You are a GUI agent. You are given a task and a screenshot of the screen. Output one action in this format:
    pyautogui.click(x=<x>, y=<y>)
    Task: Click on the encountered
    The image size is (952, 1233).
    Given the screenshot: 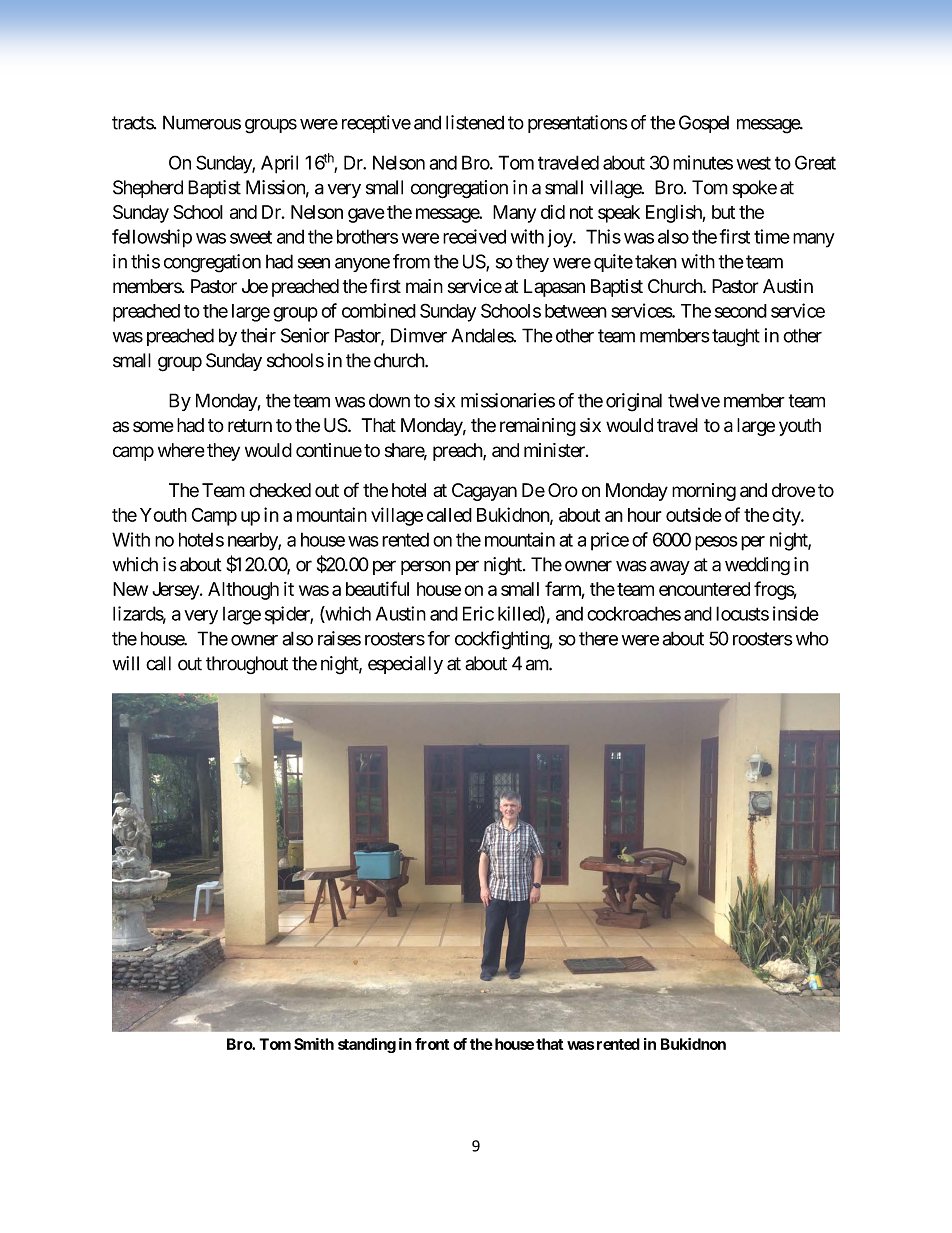 What is the action you would take?
    pyautogui.click(x=704, y=589)
